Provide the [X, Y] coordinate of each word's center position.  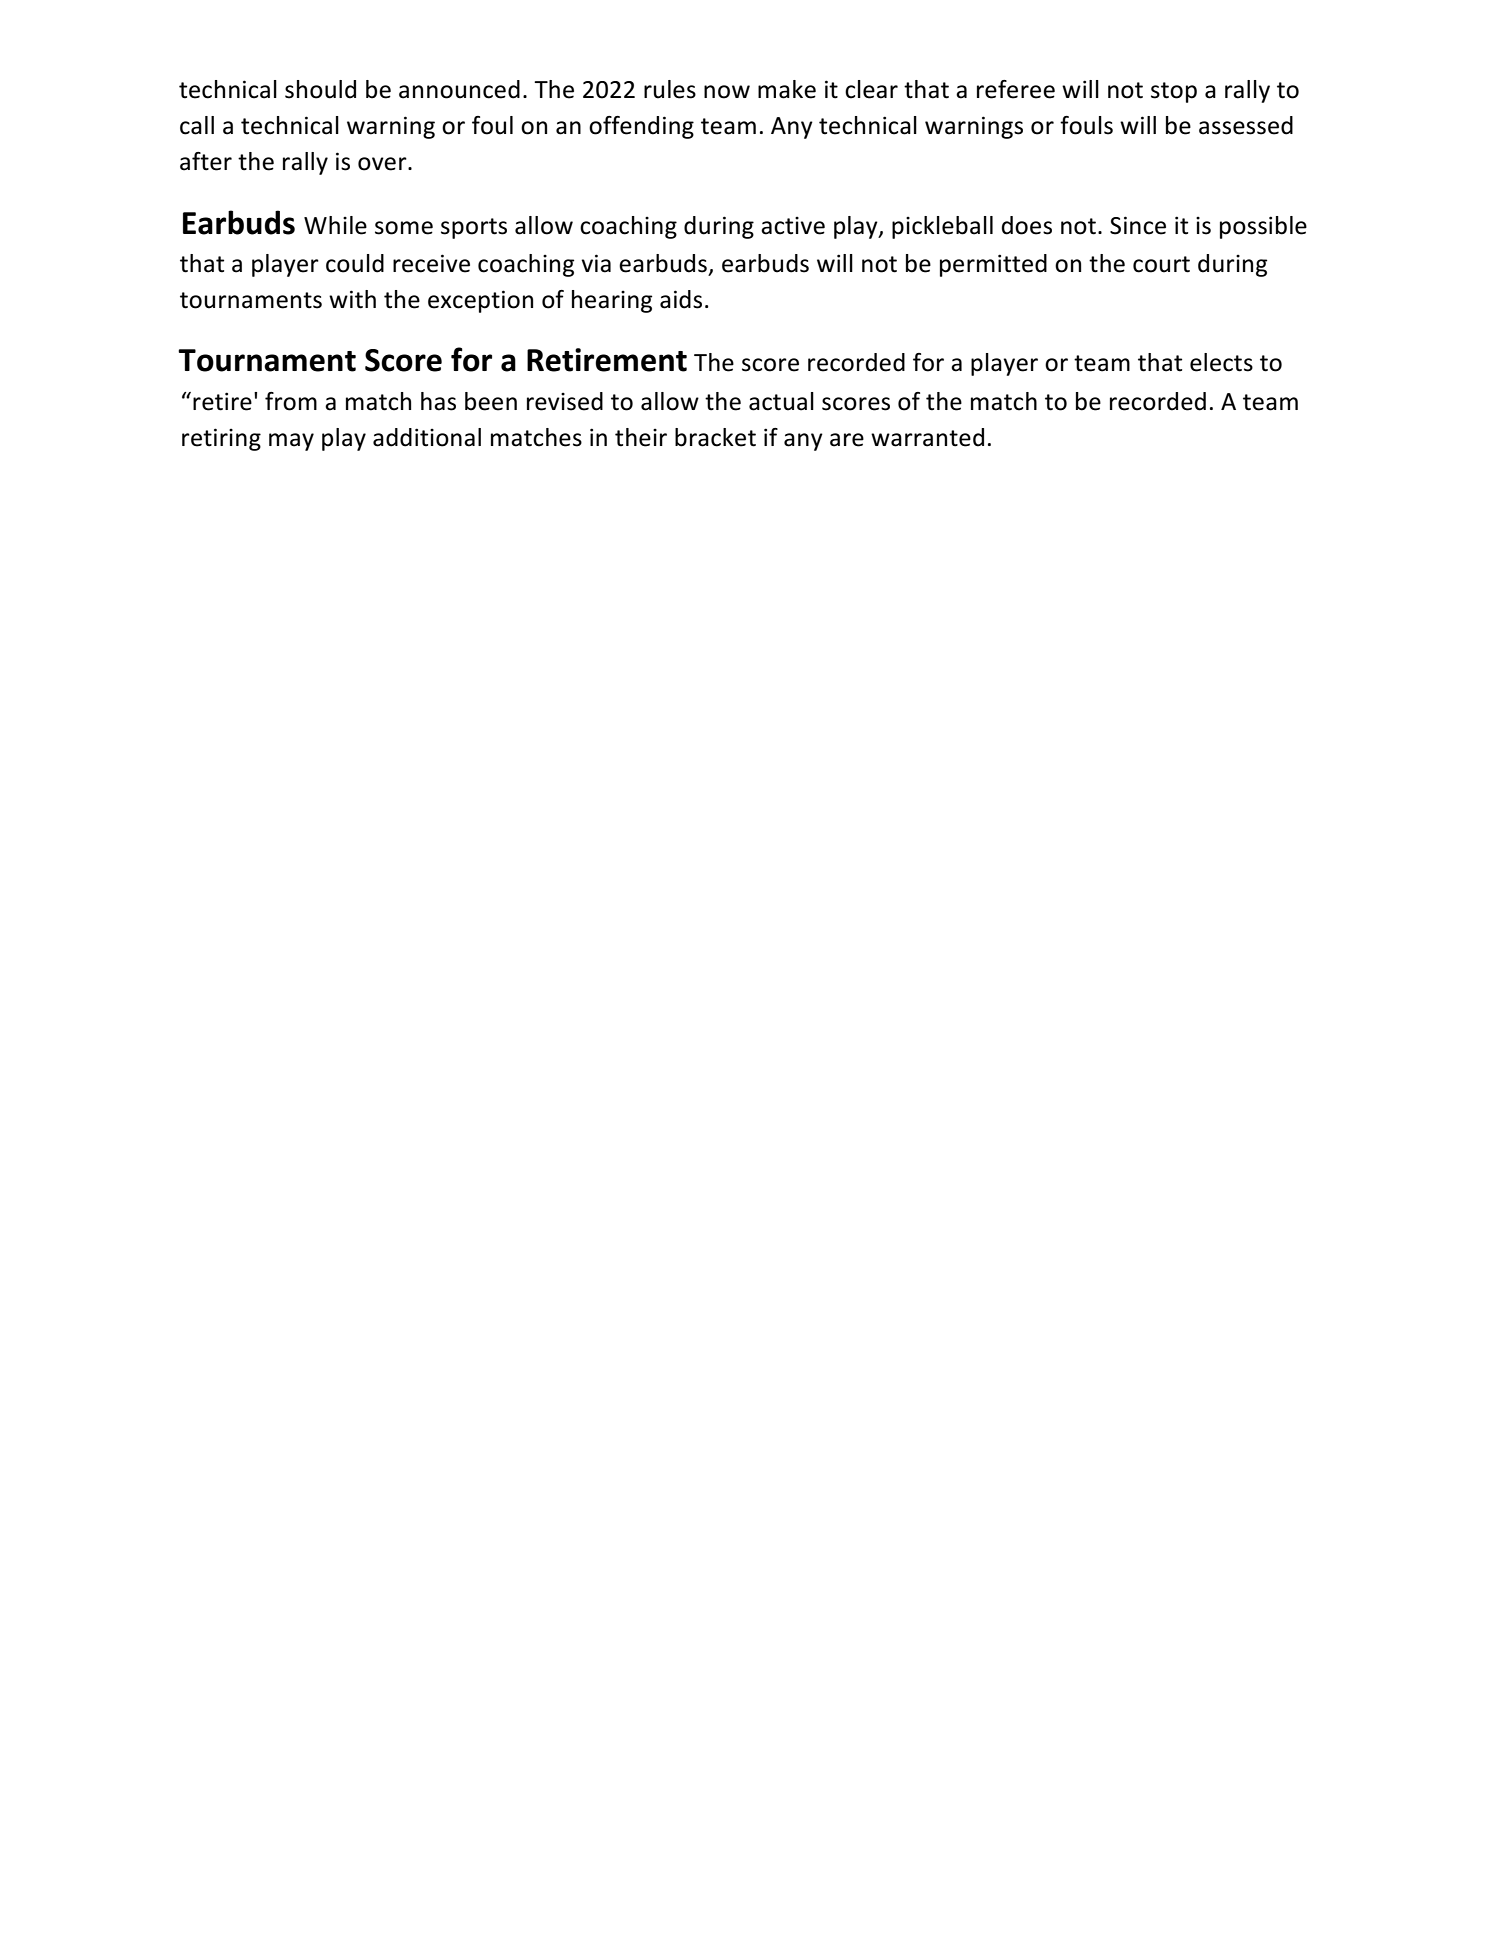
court [1161, 264]
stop [1174, 92]
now [727, 92]
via [596, 263]
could [355, 263]
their [641, 437]
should [320, 89]
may [291, 442]
